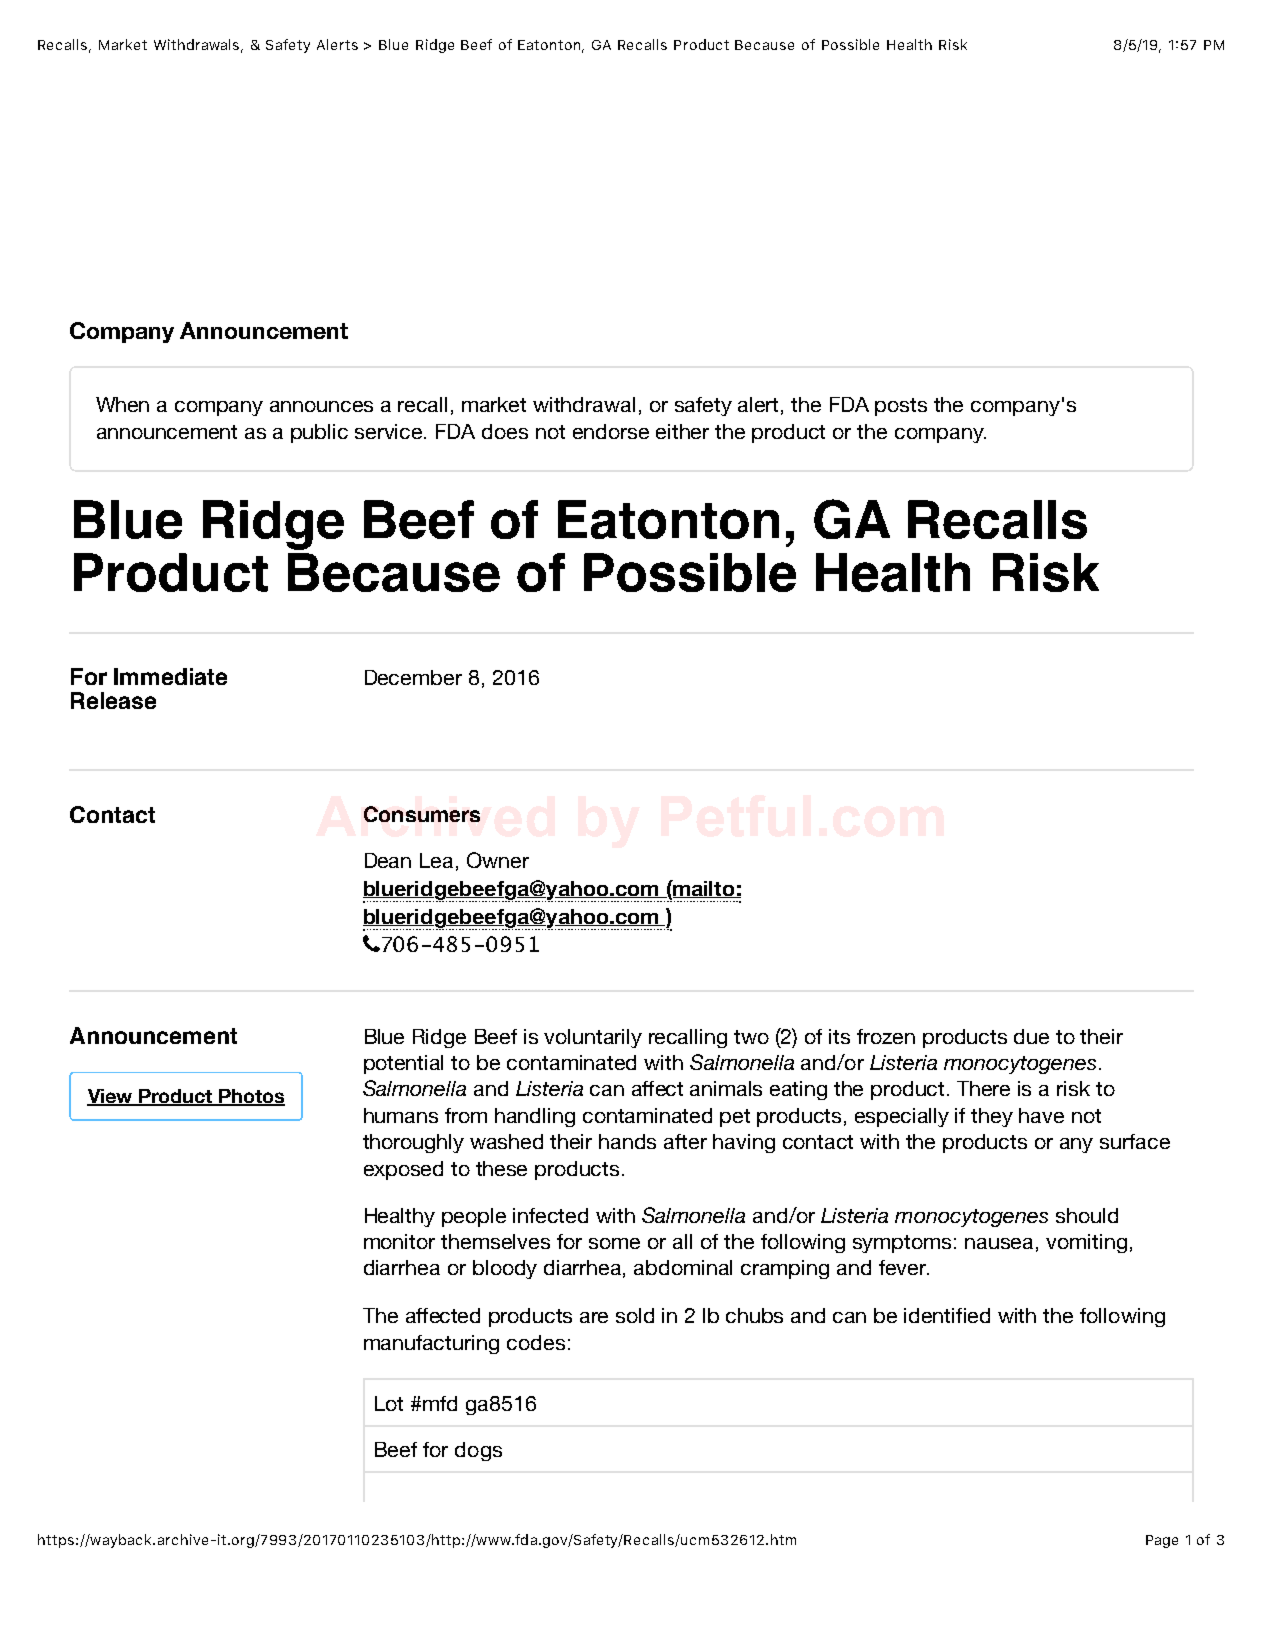 The height and width of the screenshot is (1634, 1263). I want to click on monitor, so click(399, 1241).
